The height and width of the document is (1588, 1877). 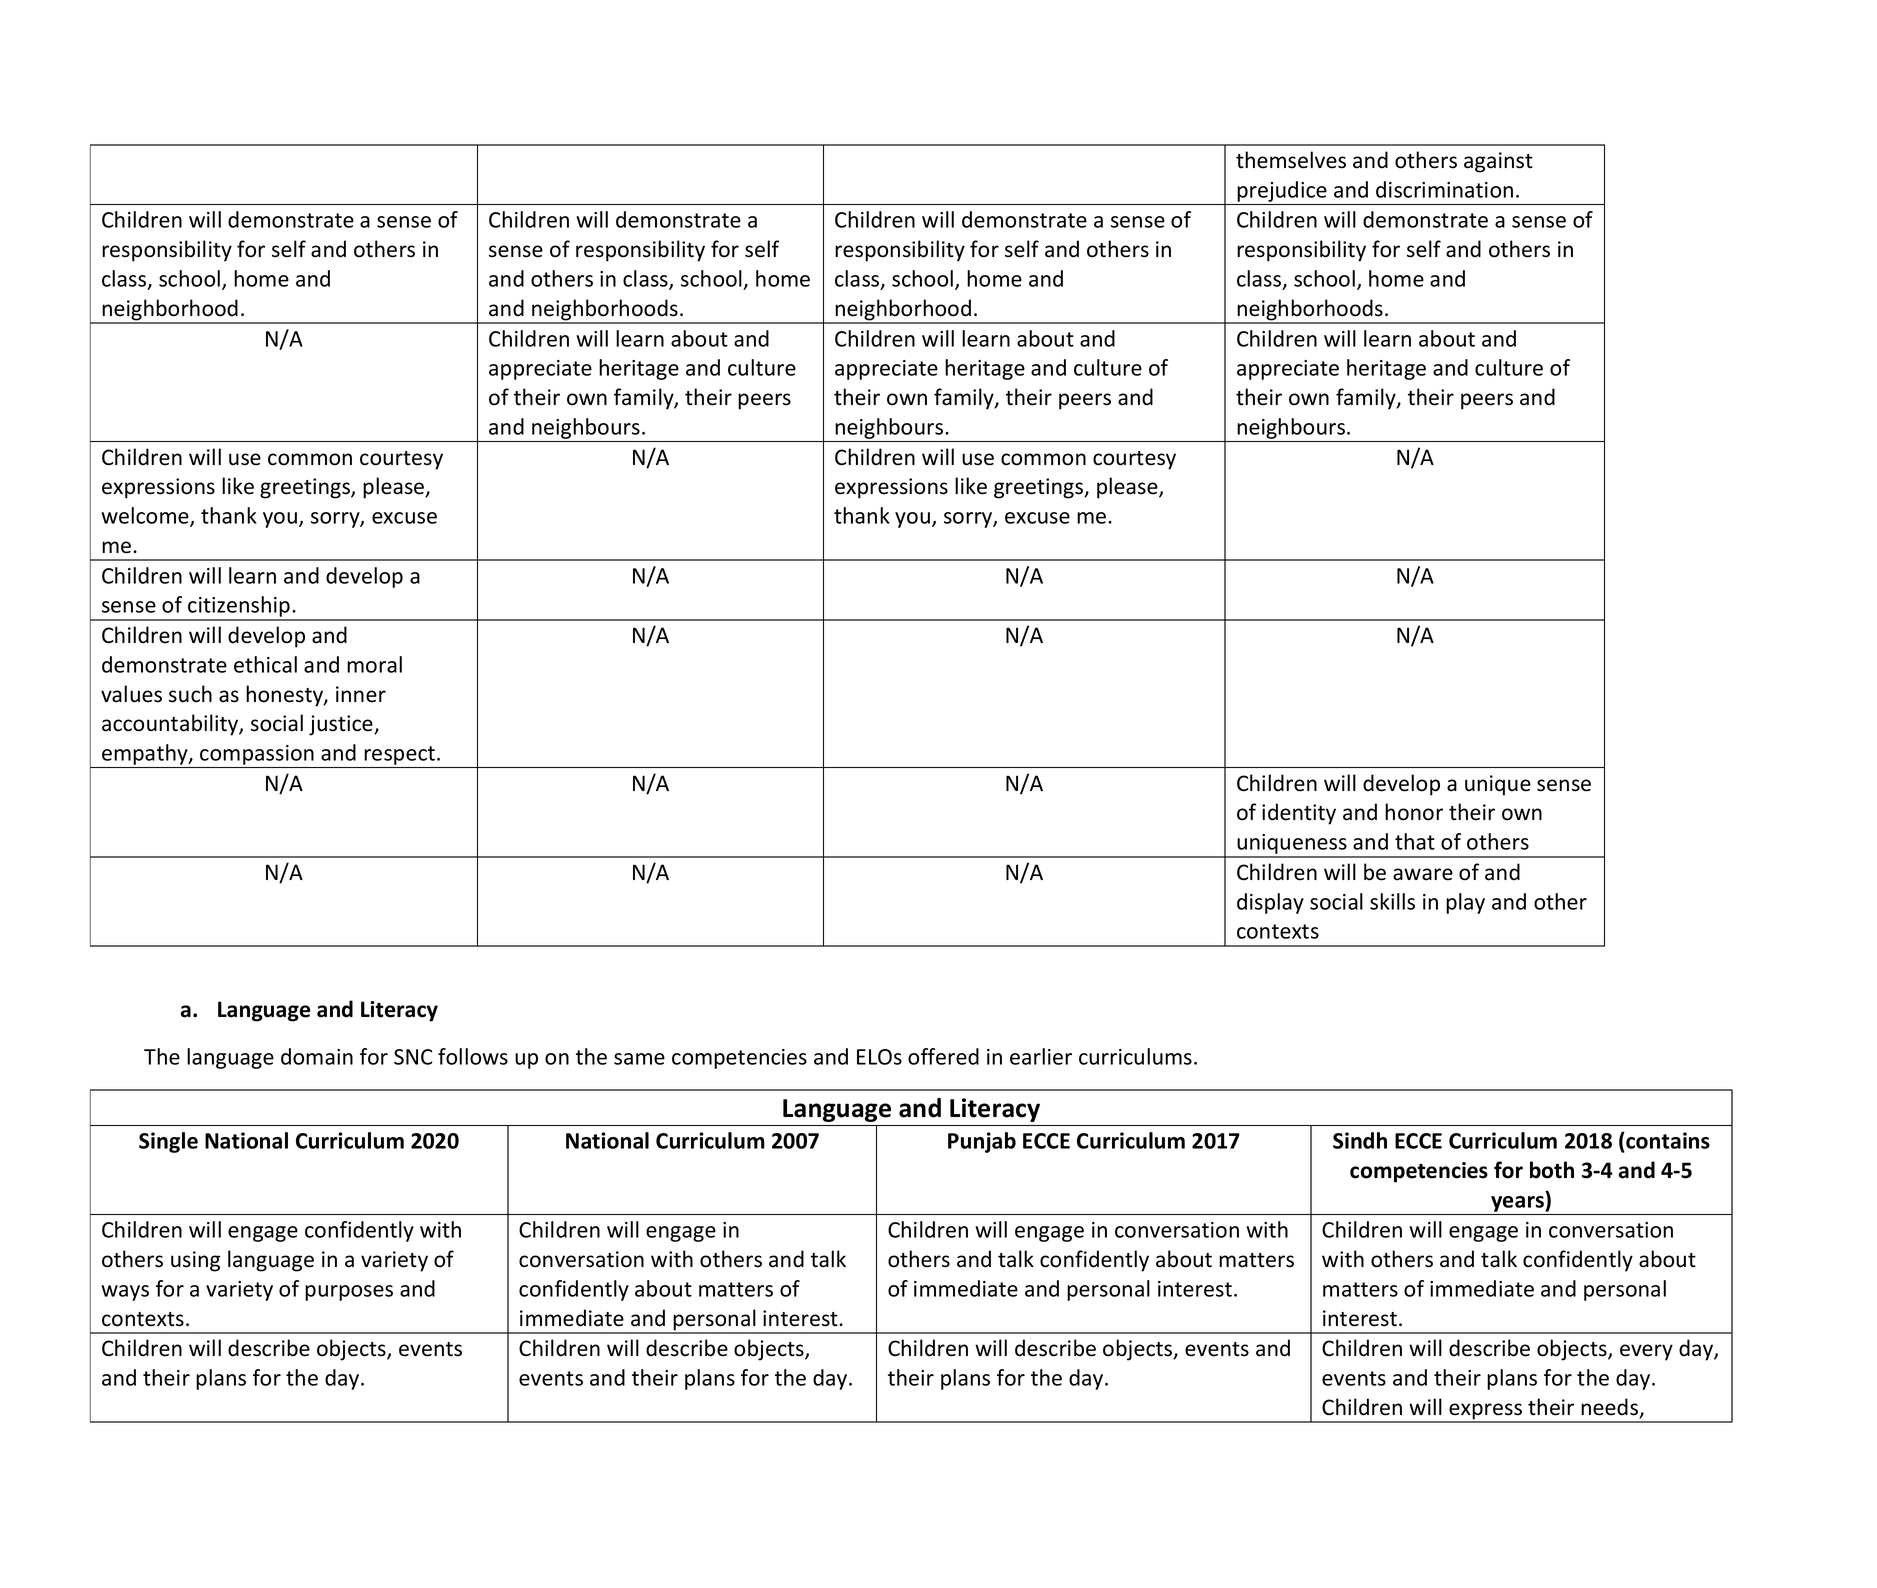 What do you see at coordinates (1414, 812) in the document?
I see `honor` at bounding box center [1414, 812].
